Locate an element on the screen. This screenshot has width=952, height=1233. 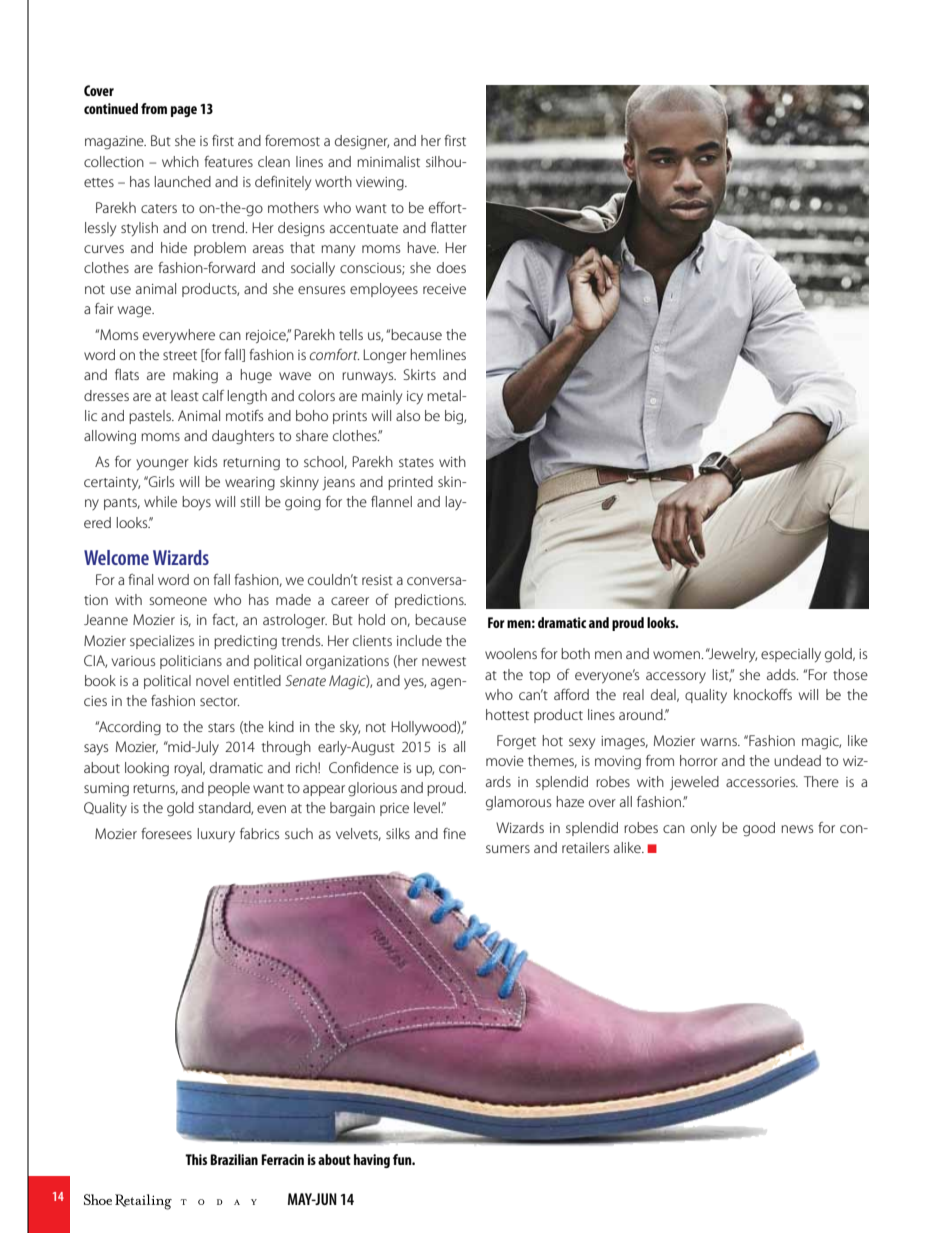
glamorous is located at coordinates (518, 803).
